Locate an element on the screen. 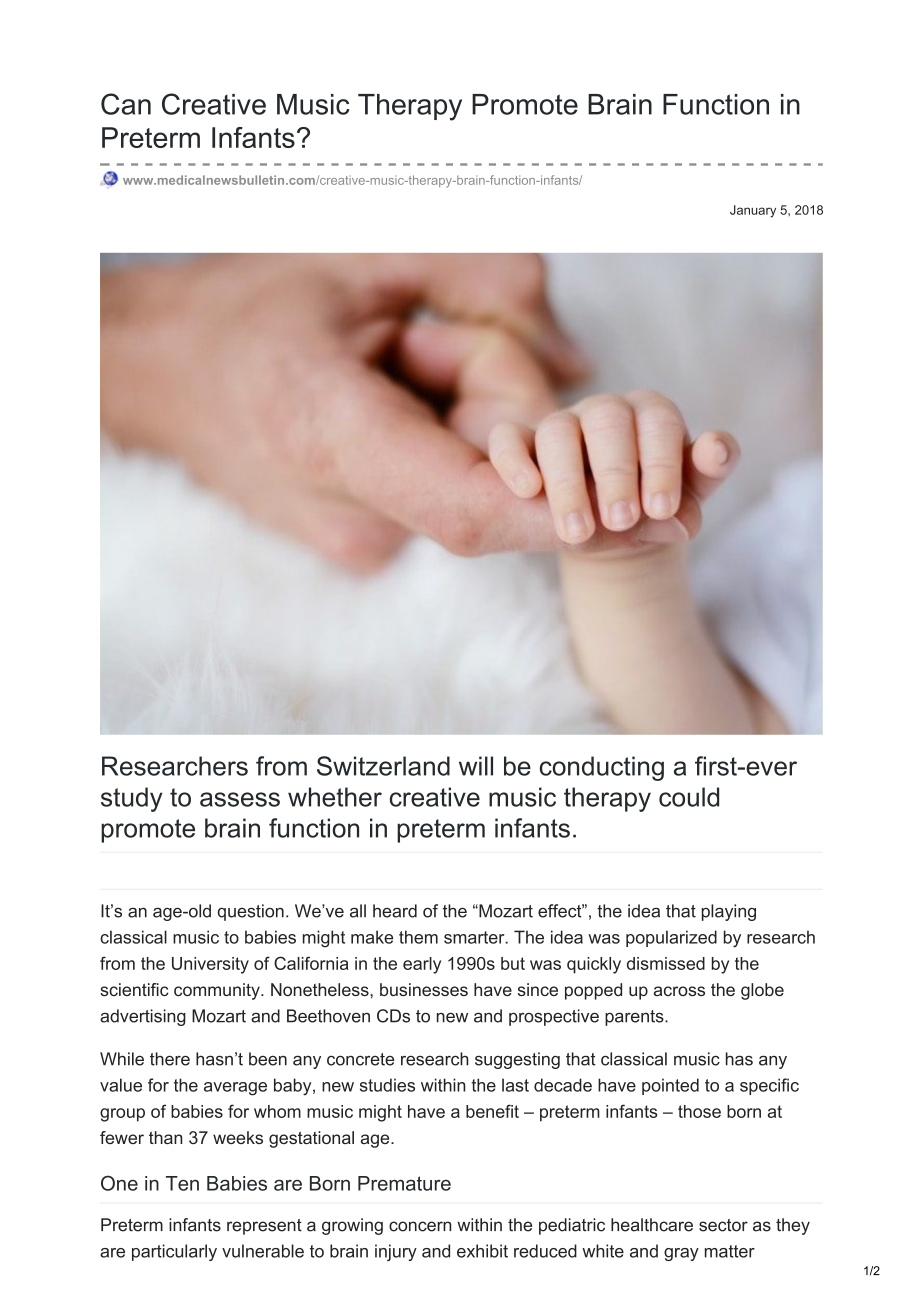 The width and height of the screenshot is (924, 1308). particularly is located at coordinates (174, 1252).
